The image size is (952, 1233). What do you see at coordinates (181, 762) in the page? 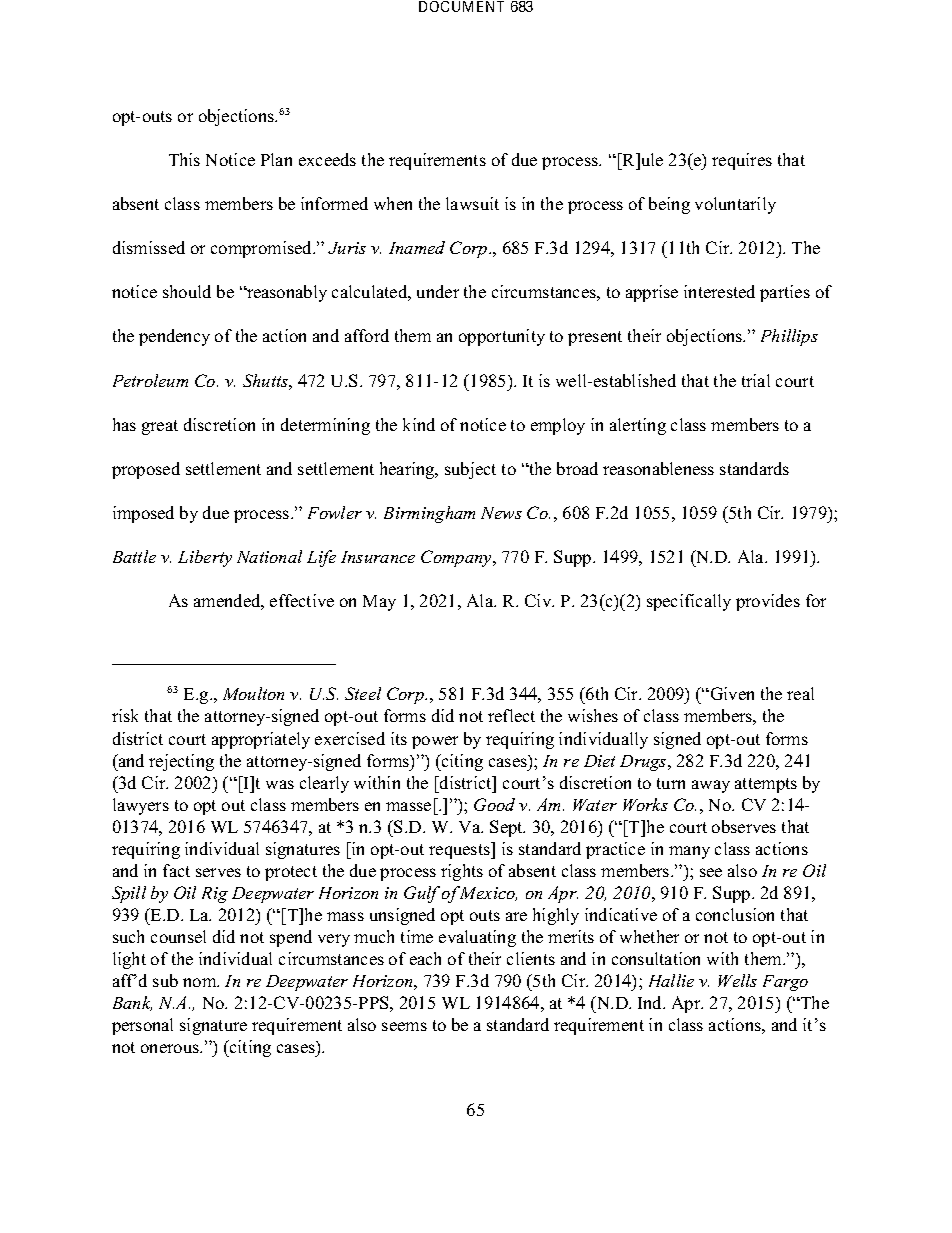
I see `rejecting` at bounding box center [181, 762].
